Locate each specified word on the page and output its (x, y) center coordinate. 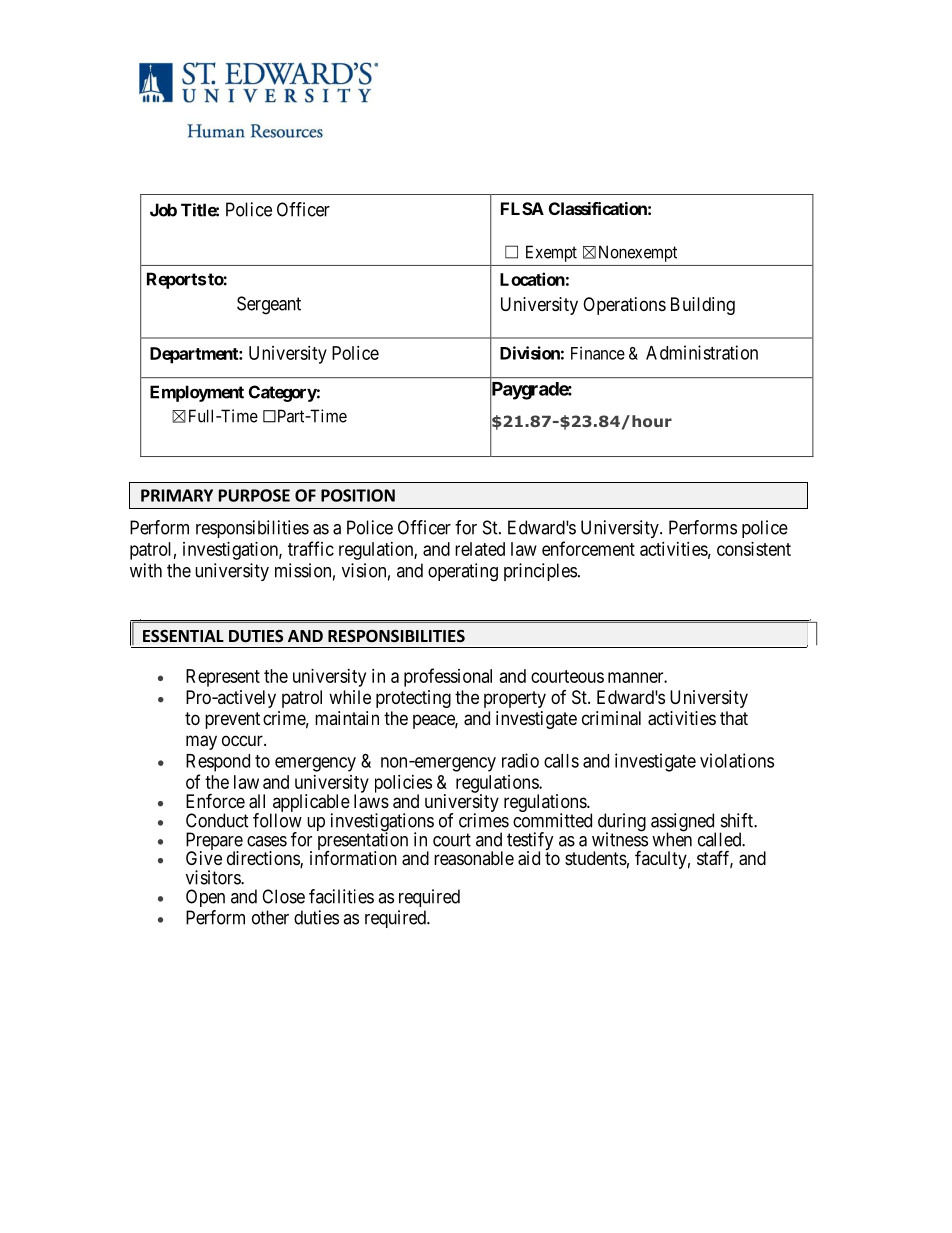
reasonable (474, 858)
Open (205, 898)
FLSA (522, 208)
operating (463, 572)
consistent (754, 549)
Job (163, 210)
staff (715, 859)
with (146, 570)
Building (703, 306)
